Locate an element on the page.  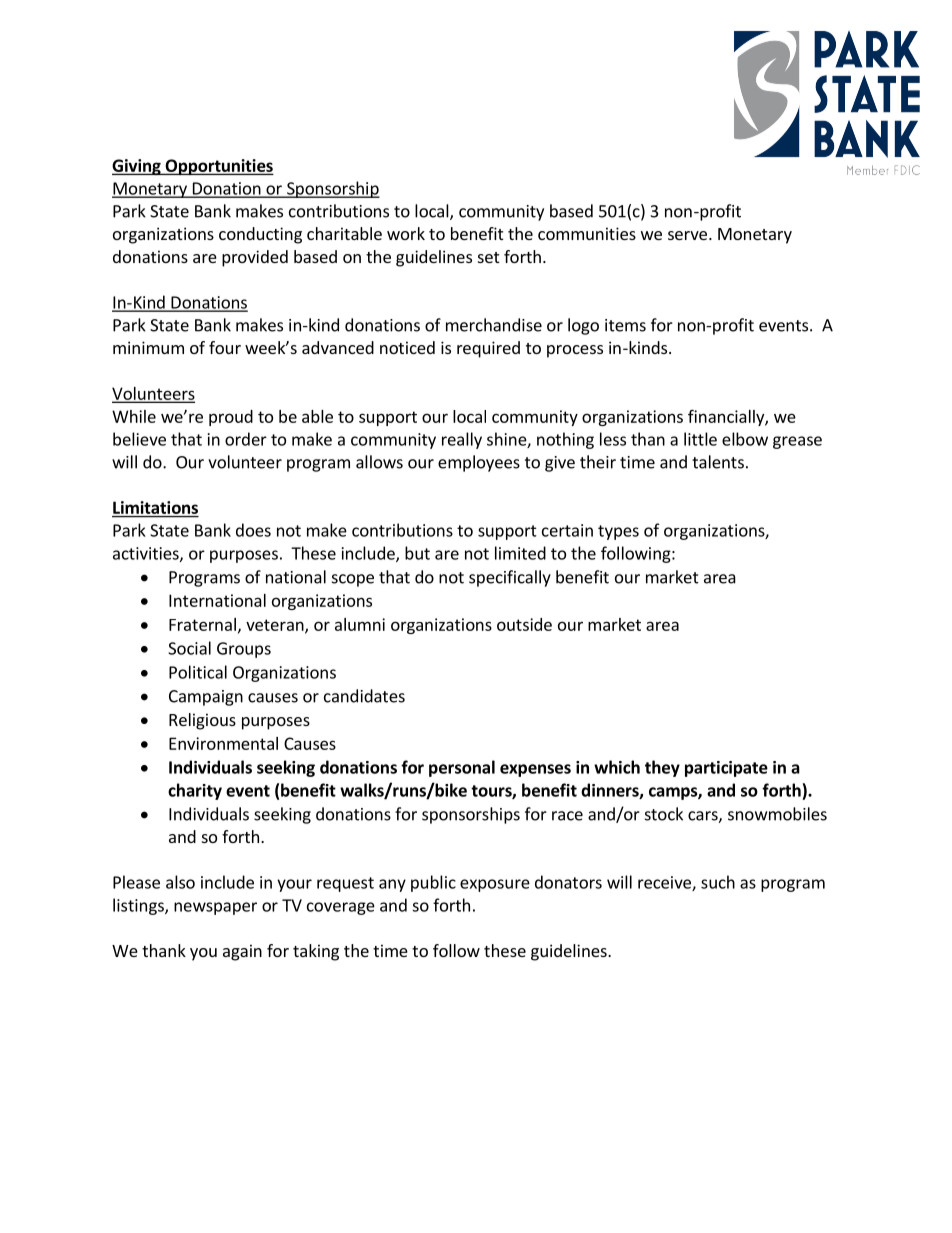
serve is located at coordinates (687, 235).
